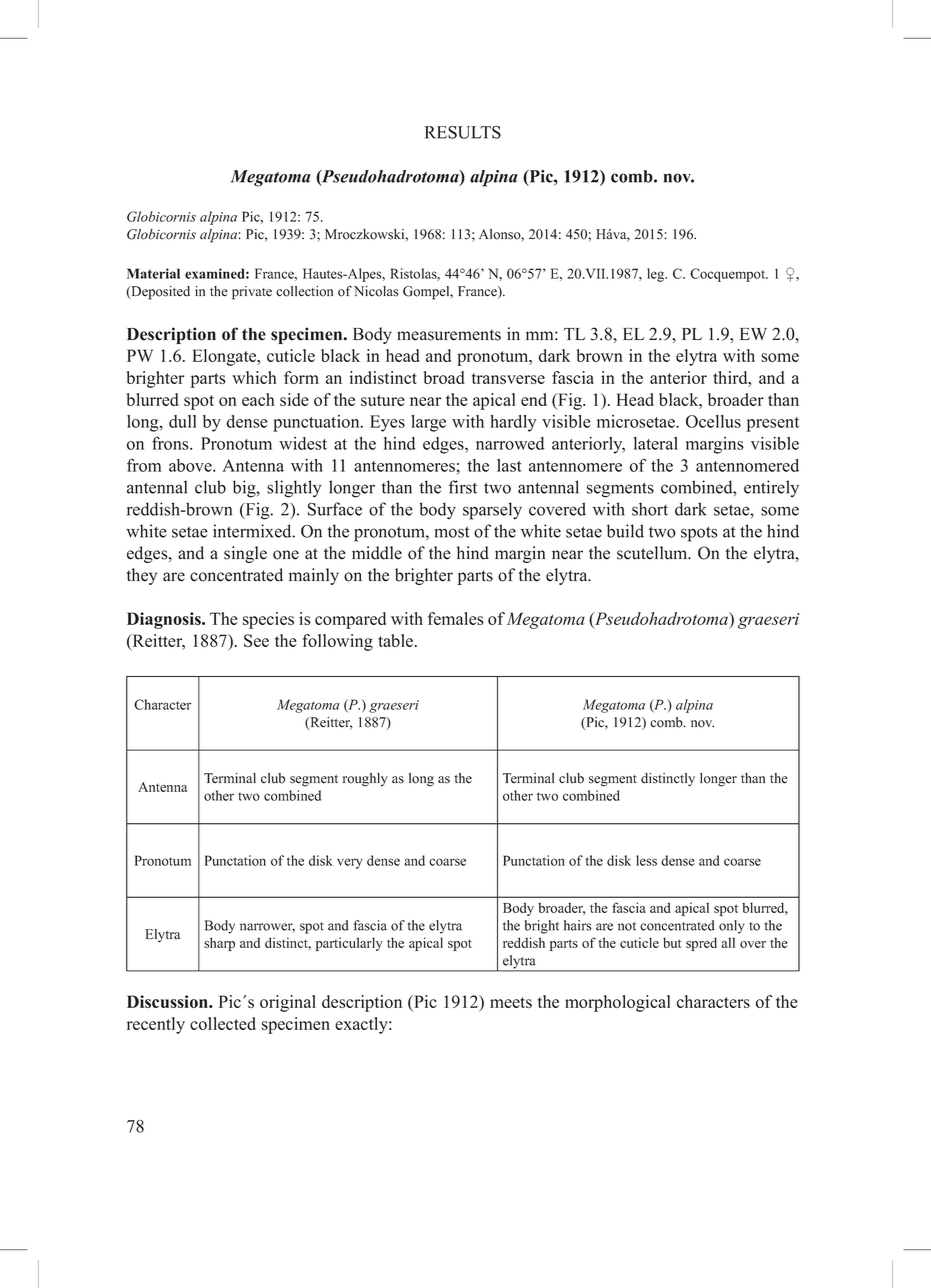  I want to click on See, so click(256, 640).
